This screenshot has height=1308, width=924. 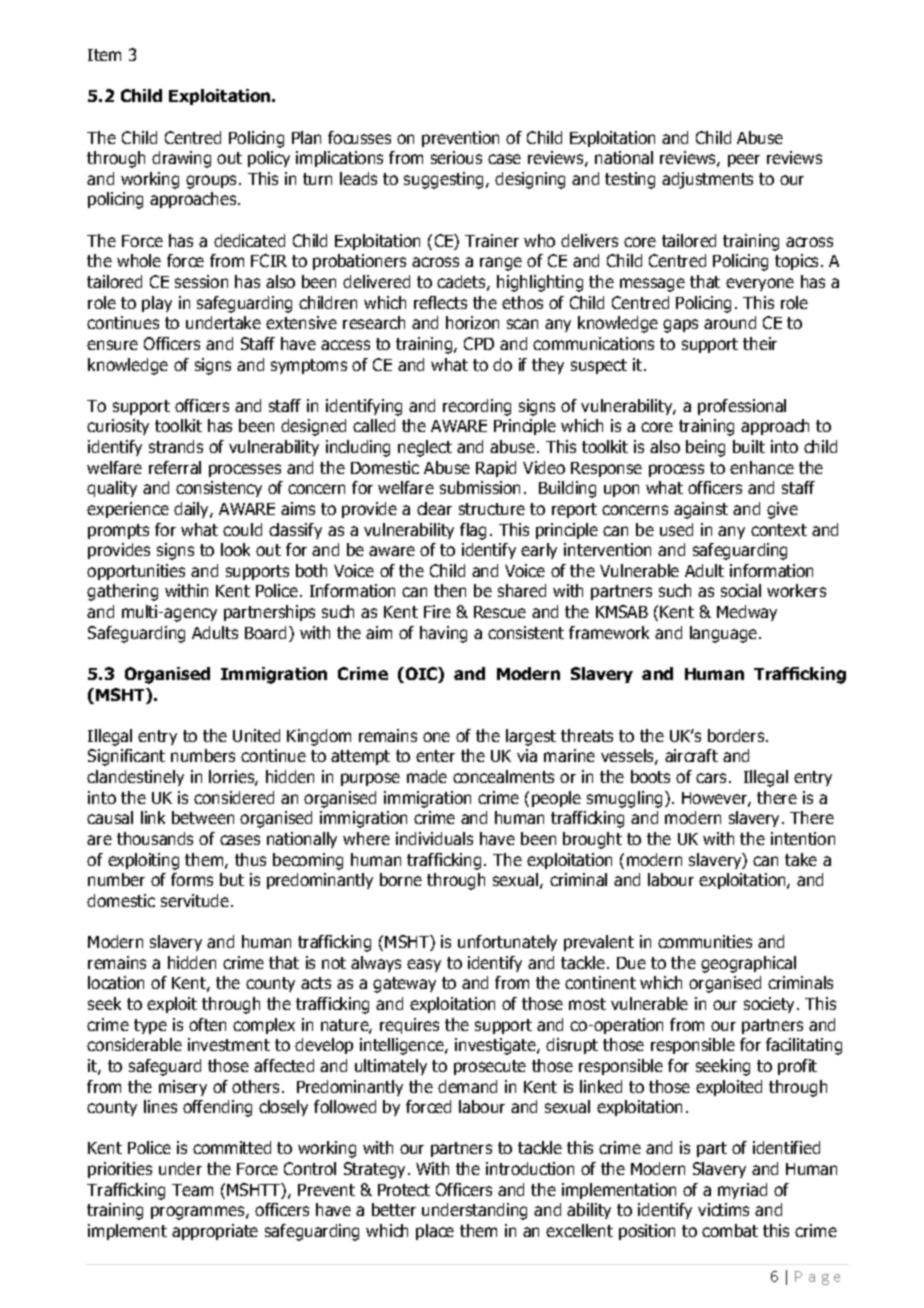 What do you see at coordinates (192, 1190) in the screenshot?
I see `Team` at bounding box center [192, 1190].
